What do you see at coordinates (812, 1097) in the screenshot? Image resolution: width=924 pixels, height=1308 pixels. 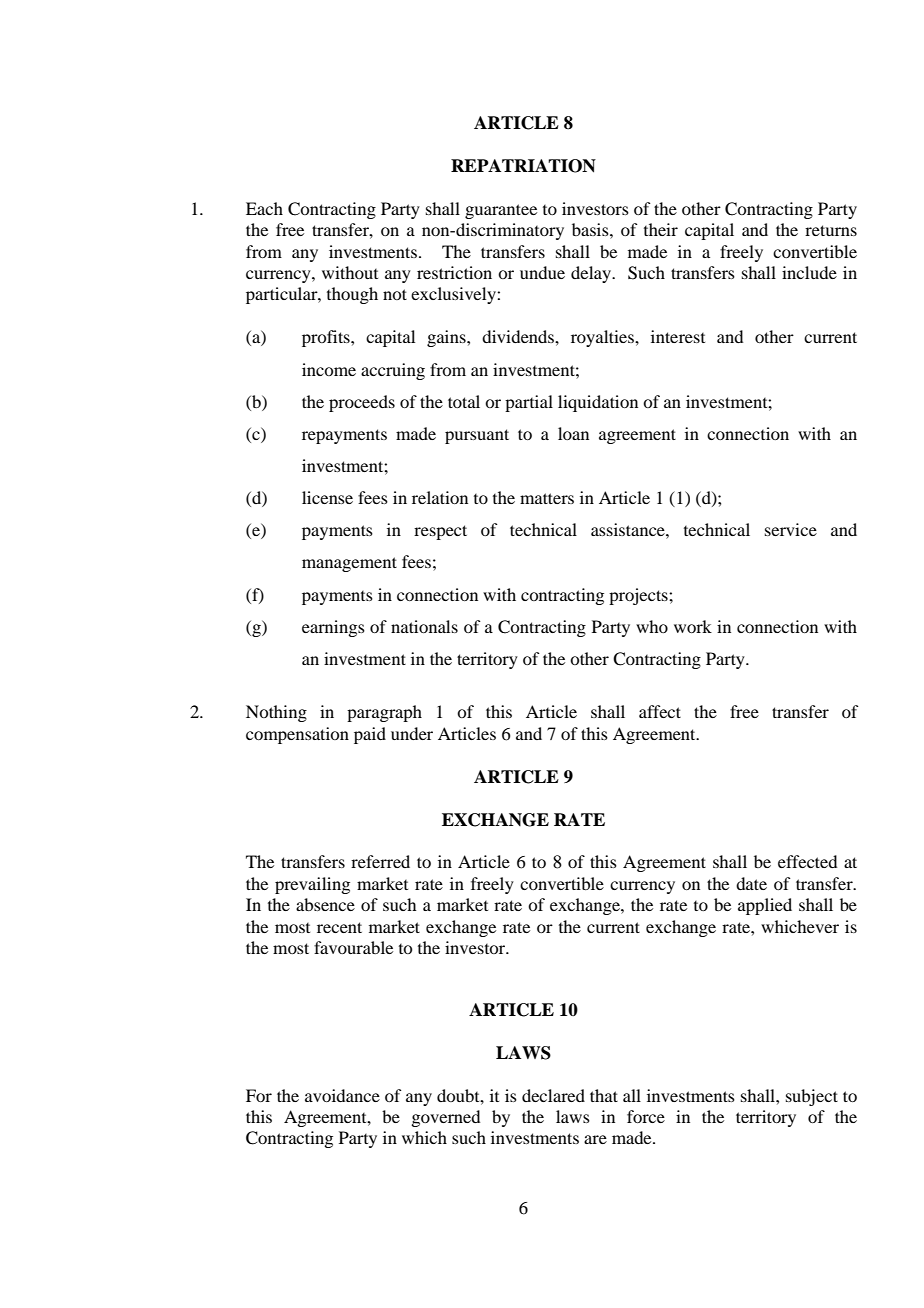 I see `subject` at bounding box center [812, 1097].
